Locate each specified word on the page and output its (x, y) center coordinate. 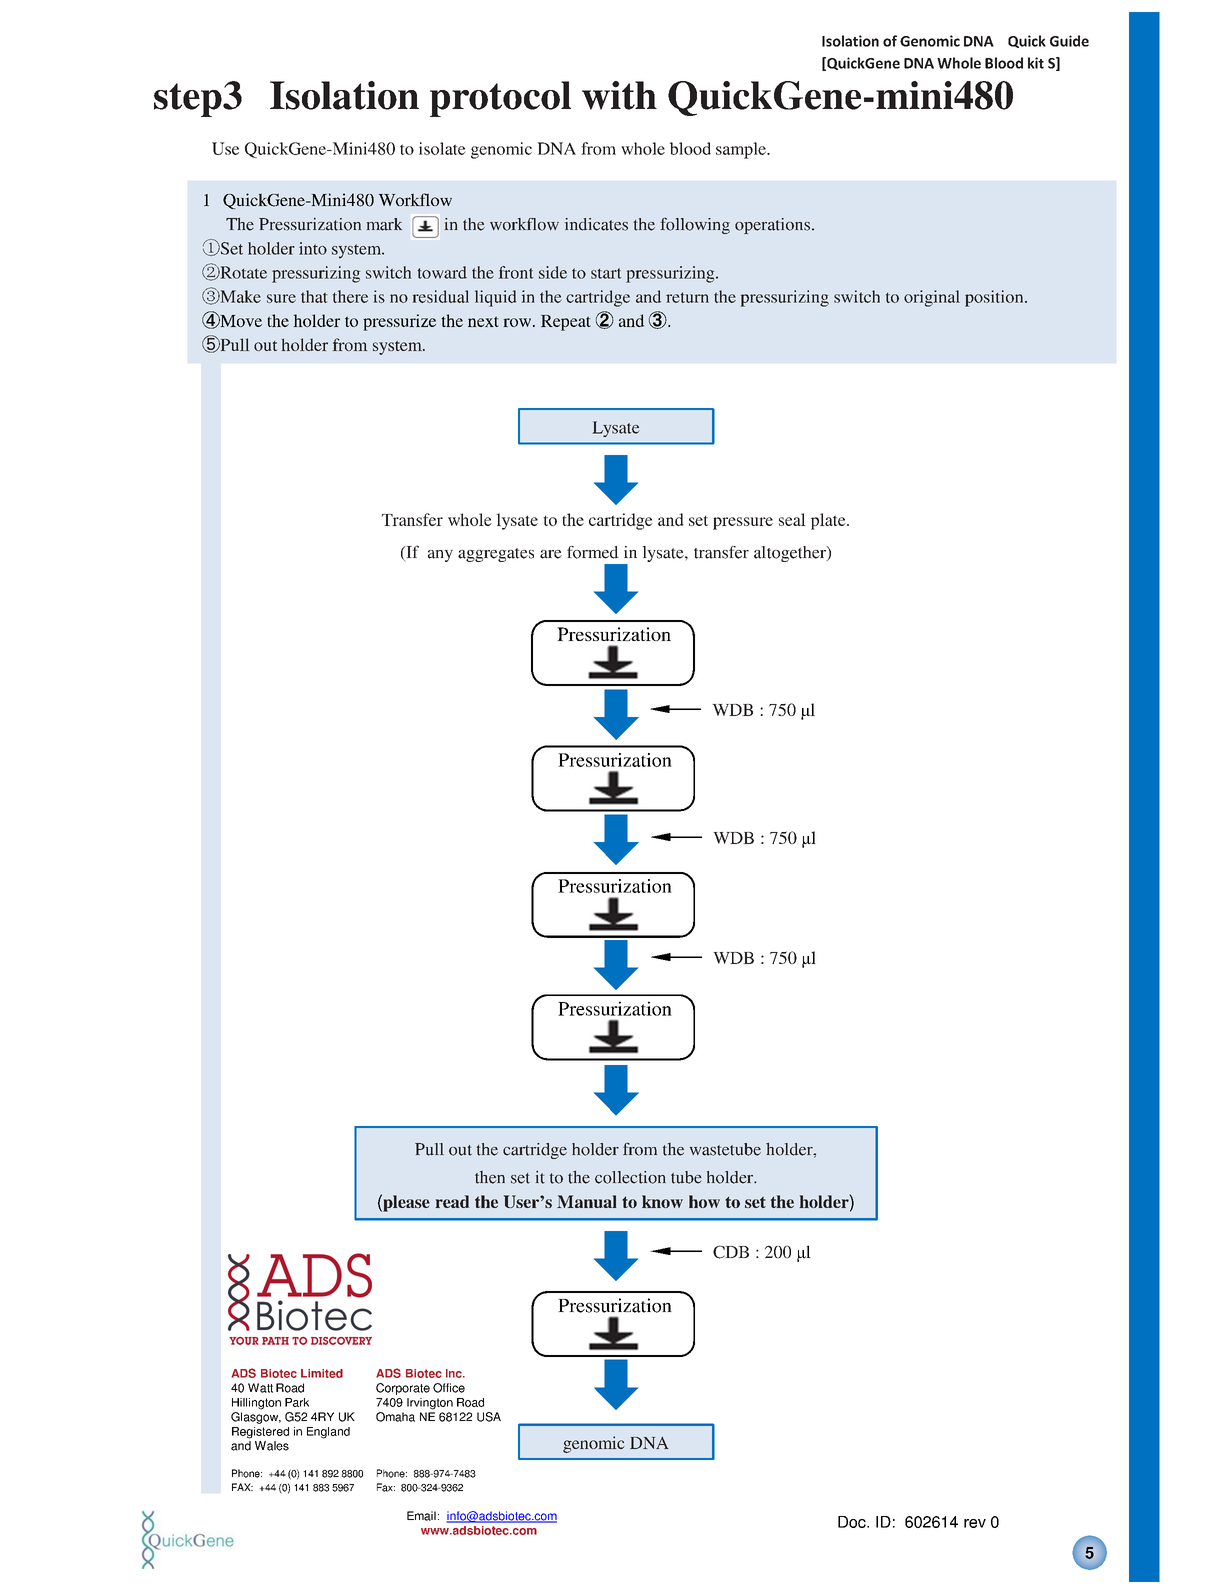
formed (593, 552)
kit (1036, 63)
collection (630, 1177)
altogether (791, 554)
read (452, 1201)
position (995, 298)
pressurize (399, 322)
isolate (442, 148)
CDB (731, 1252)
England (328, 1433)
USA (489, 1417)
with (619, 95)
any (440, 556)
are (551, 554)
